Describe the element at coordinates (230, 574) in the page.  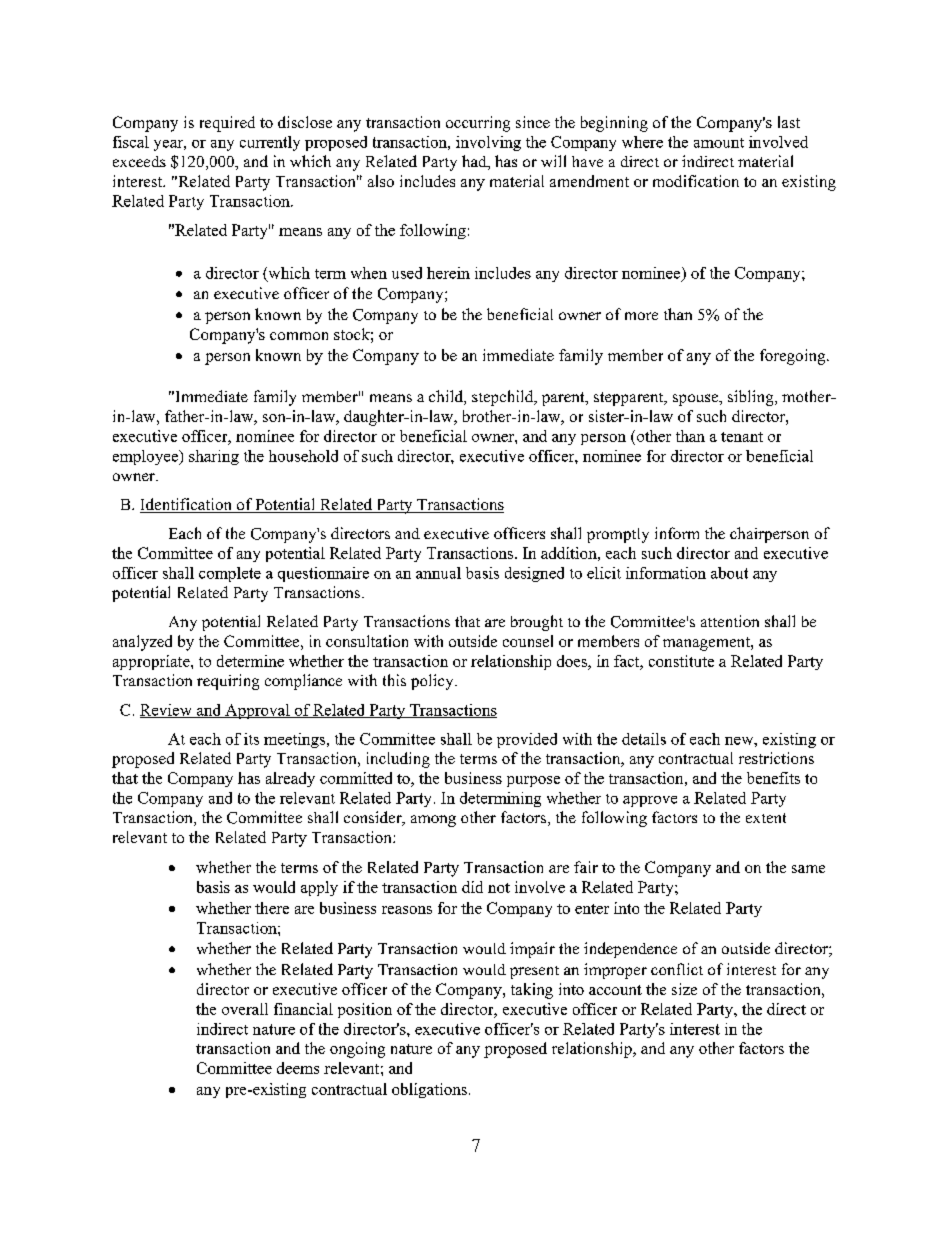
I see `complete` at that location.
